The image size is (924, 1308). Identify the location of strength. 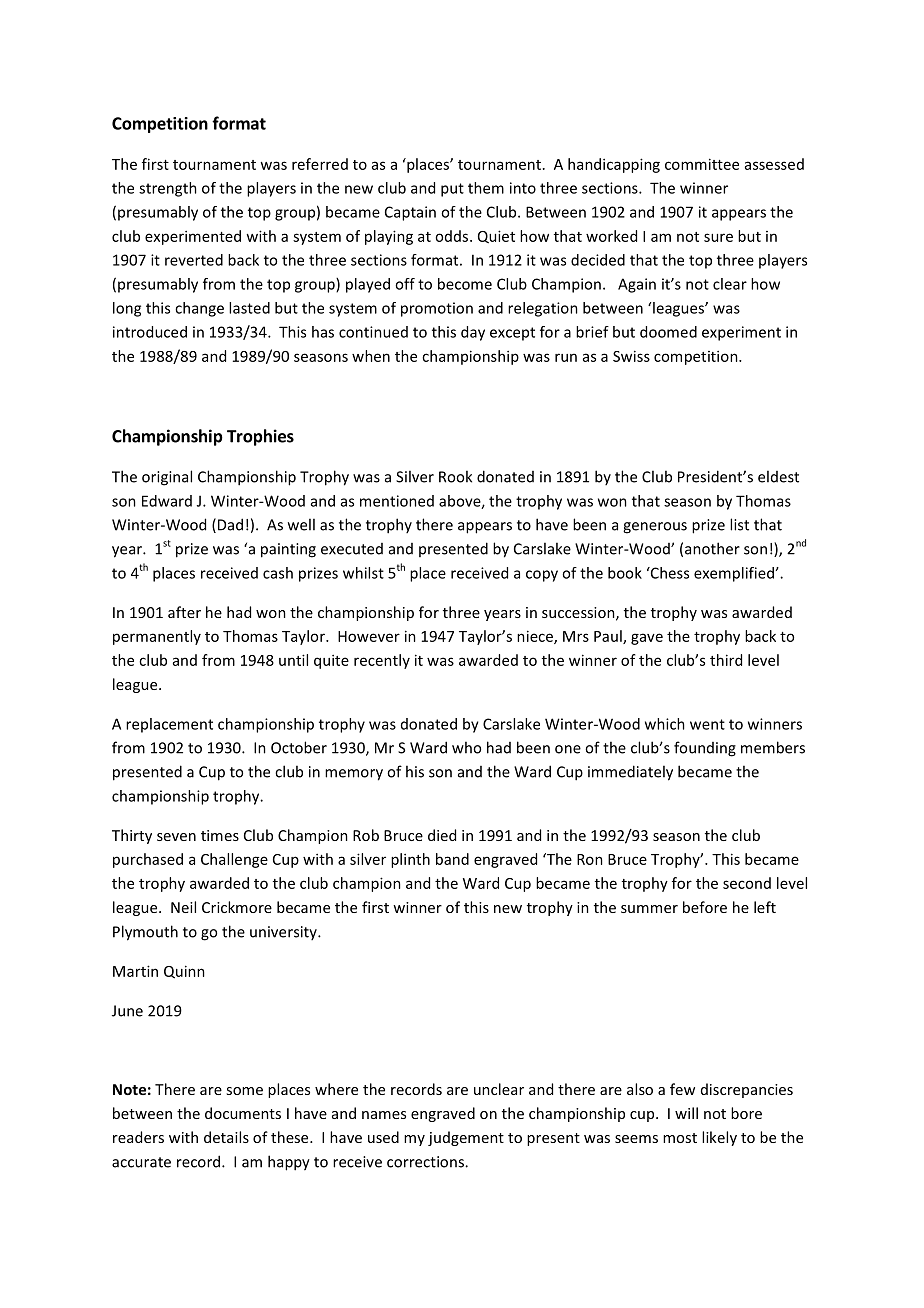
(168, 189).
